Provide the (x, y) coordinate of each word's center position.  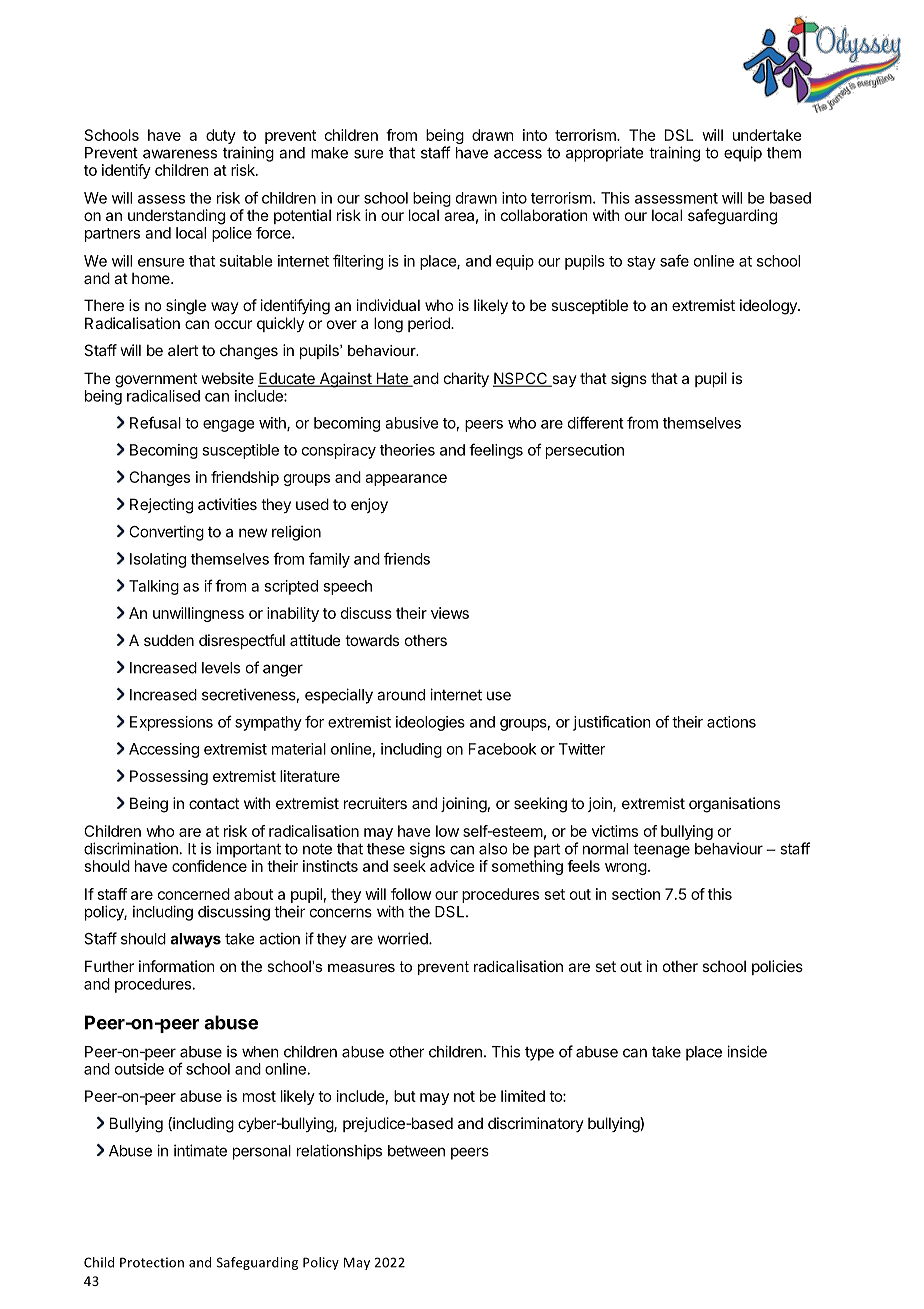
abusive (412, 423)
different (596, 422)
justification (612, 723)
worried (403, 938)
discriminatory (536, 1124)
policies (777, 967)
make (329, 153)
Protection (152, 1262)
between (416, 1151)
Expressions (171, 723)
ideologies (430, 723)
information (177, 966)
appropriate (605, 154)
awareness (180, 154)
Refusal (155, 422)
